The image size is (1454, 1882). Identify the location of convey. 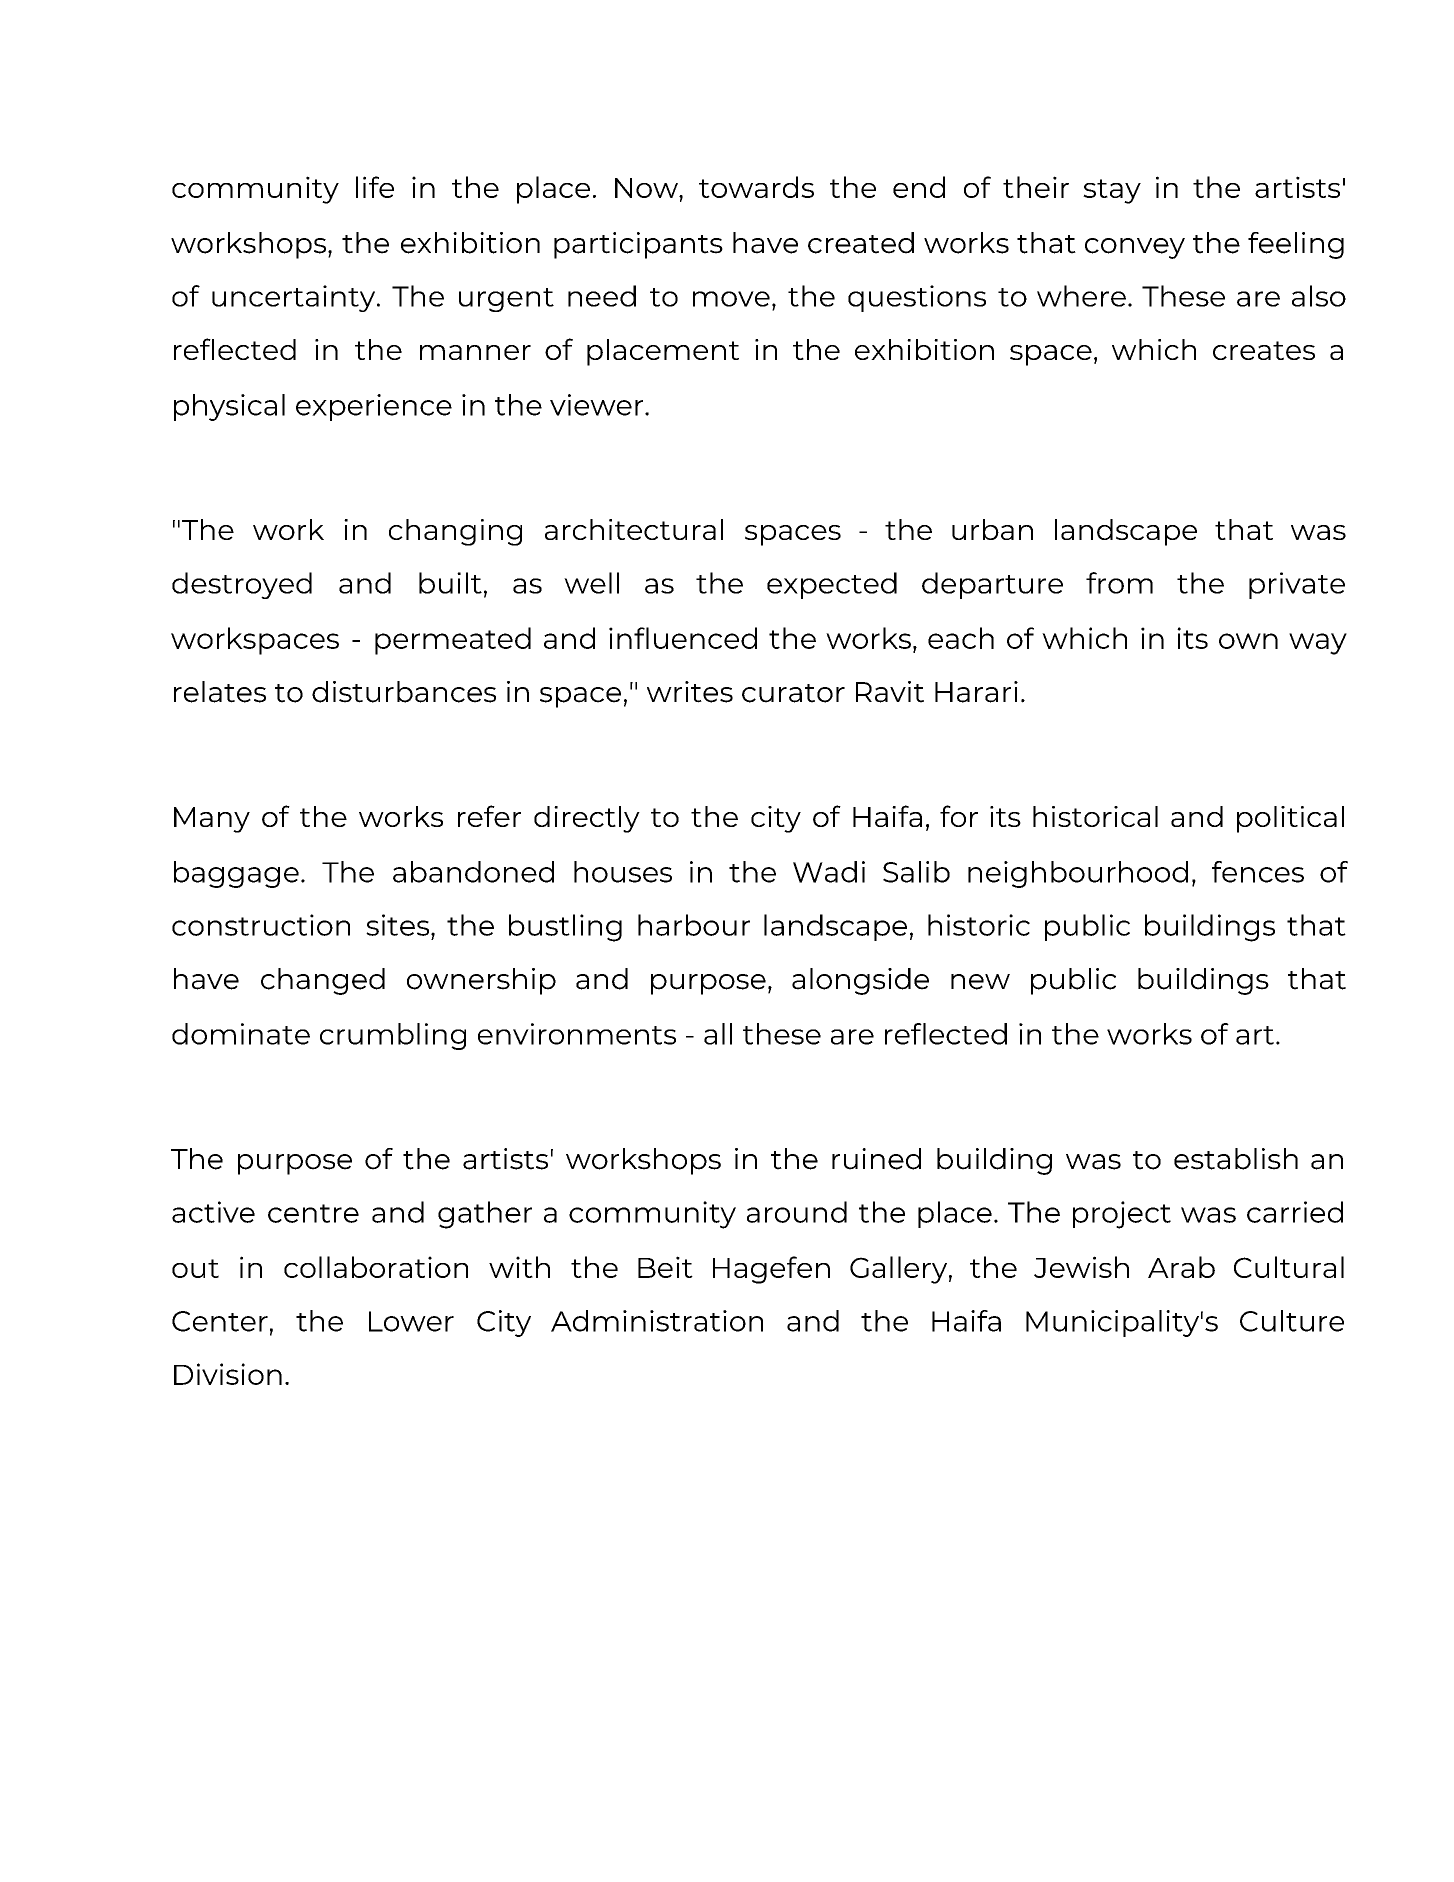
(1135, 248).
